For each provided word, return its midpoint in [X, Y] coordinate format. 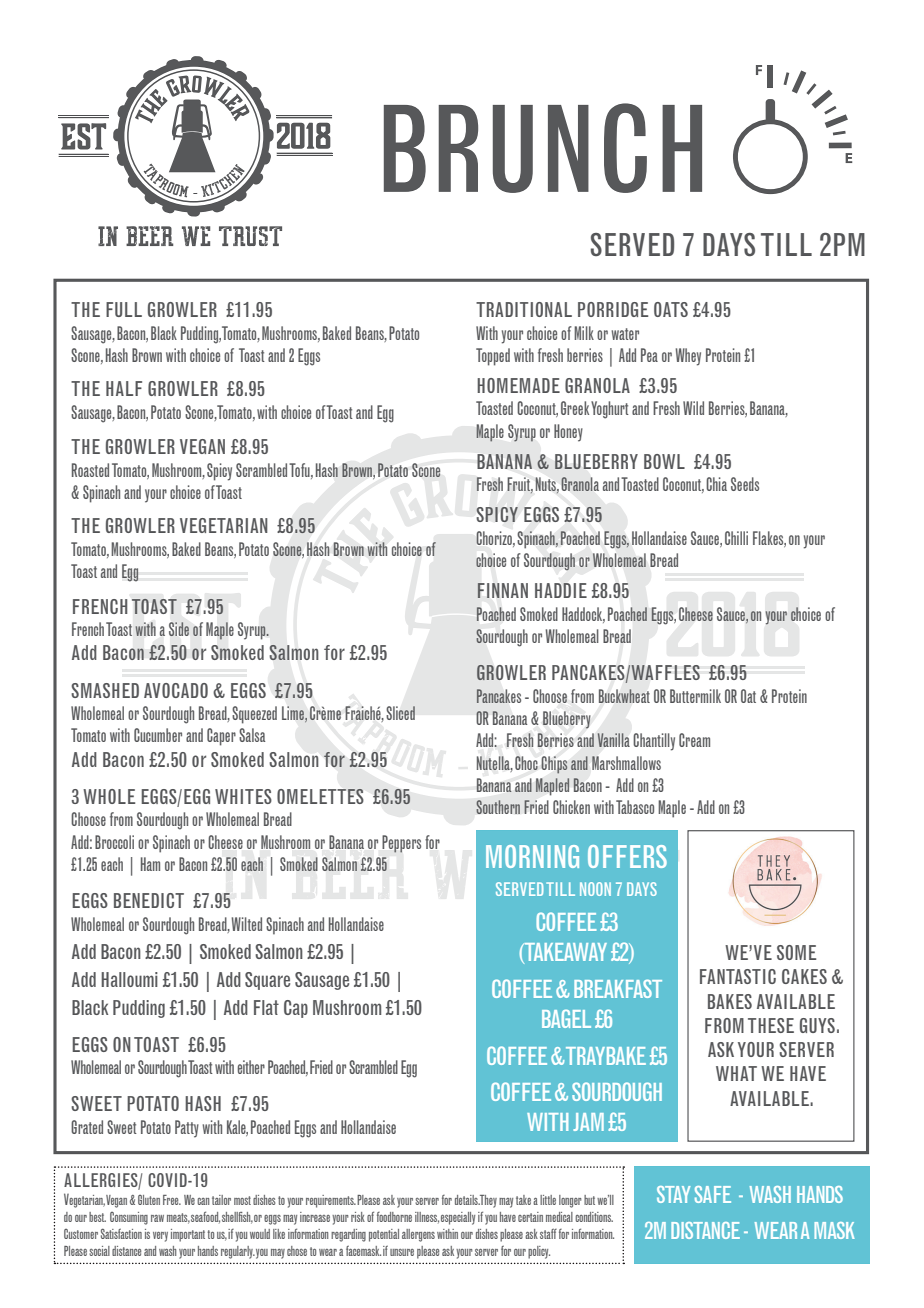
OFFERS [627, 856]
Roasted [90, 470]
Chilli [736, 538]
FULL [124, 309]
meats [178, 1218]
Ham [150, 864]
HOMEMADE [518, 385]
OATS [671, 309]
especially [458, 1218]
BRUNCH [543, 148]
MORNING [532, 856]
